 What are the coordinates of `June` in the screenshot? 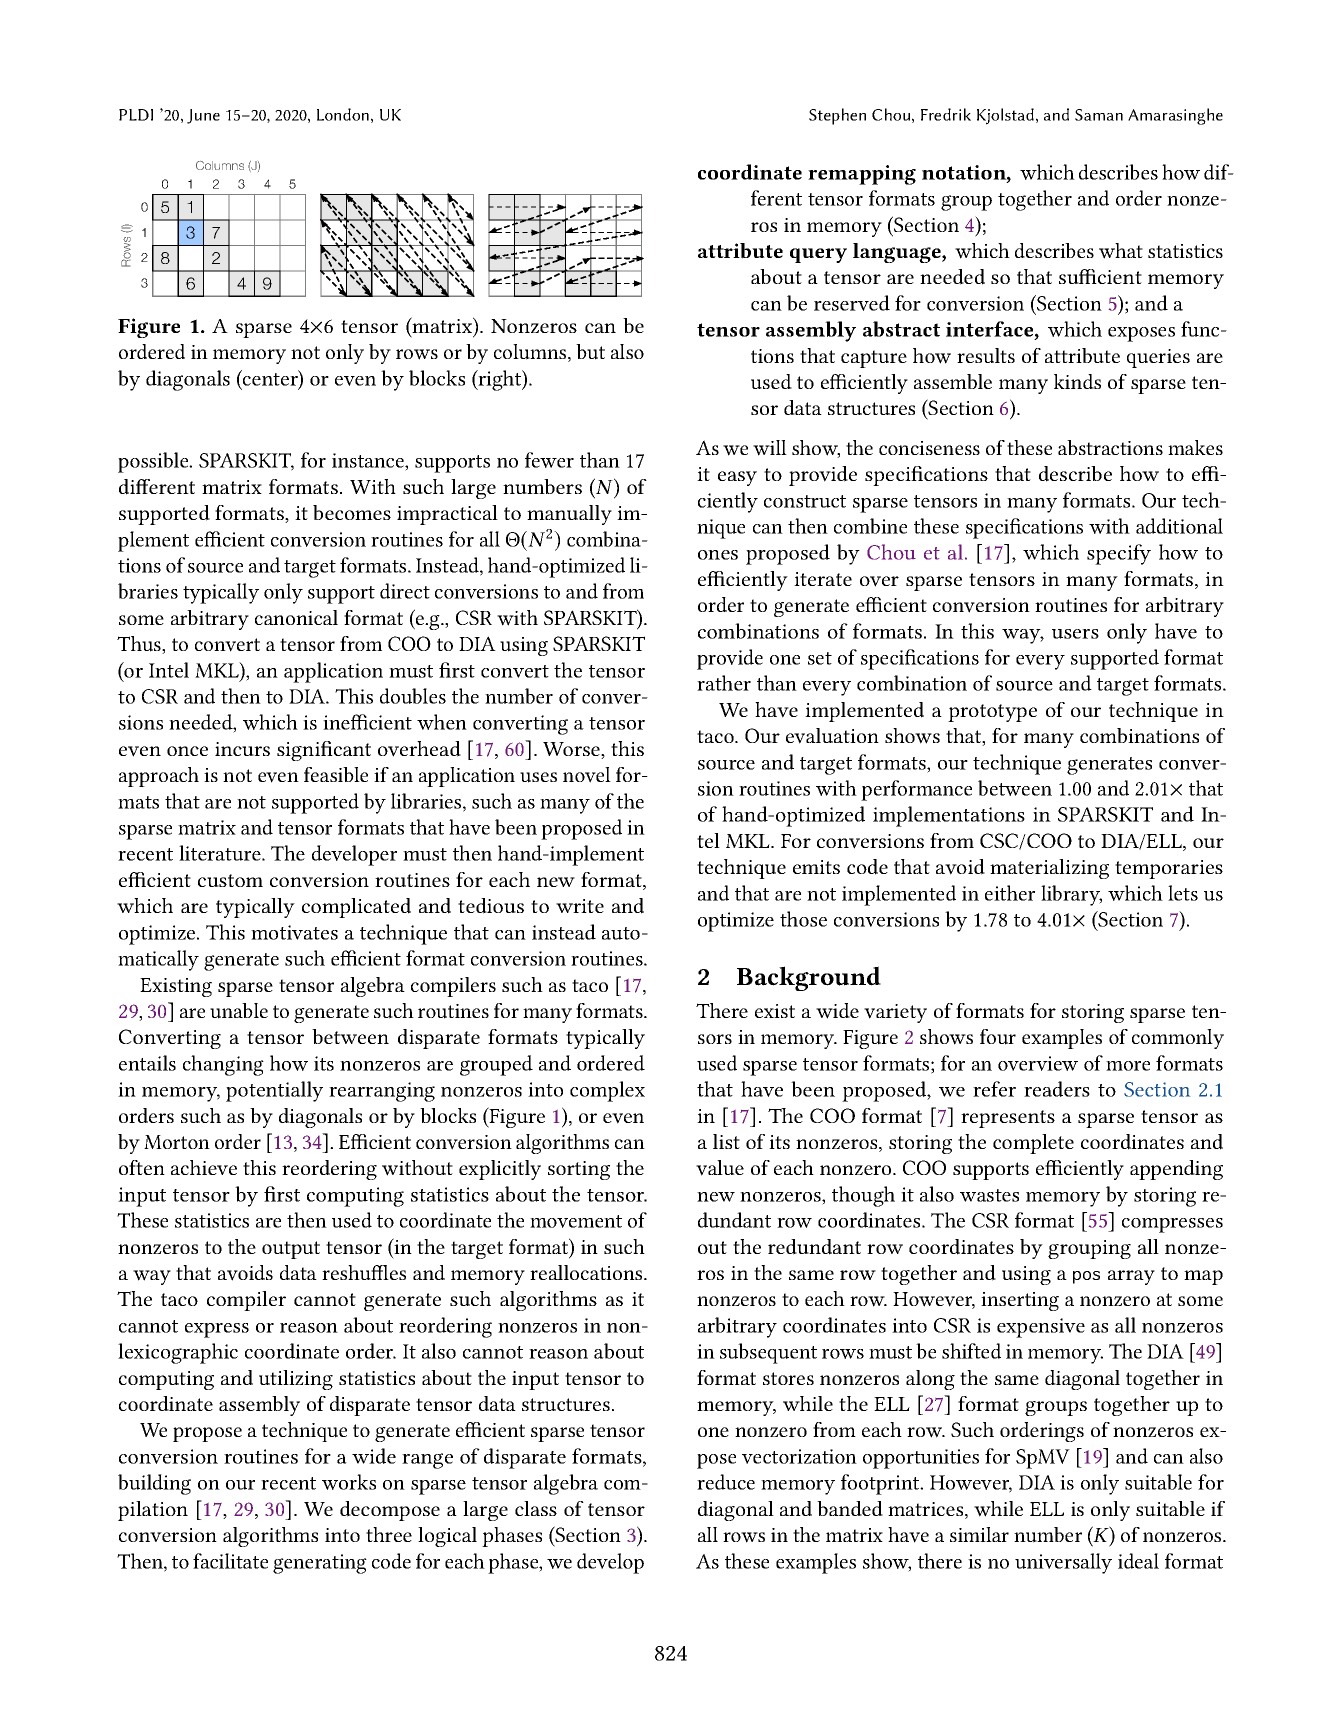 It's located at (203, 116).
